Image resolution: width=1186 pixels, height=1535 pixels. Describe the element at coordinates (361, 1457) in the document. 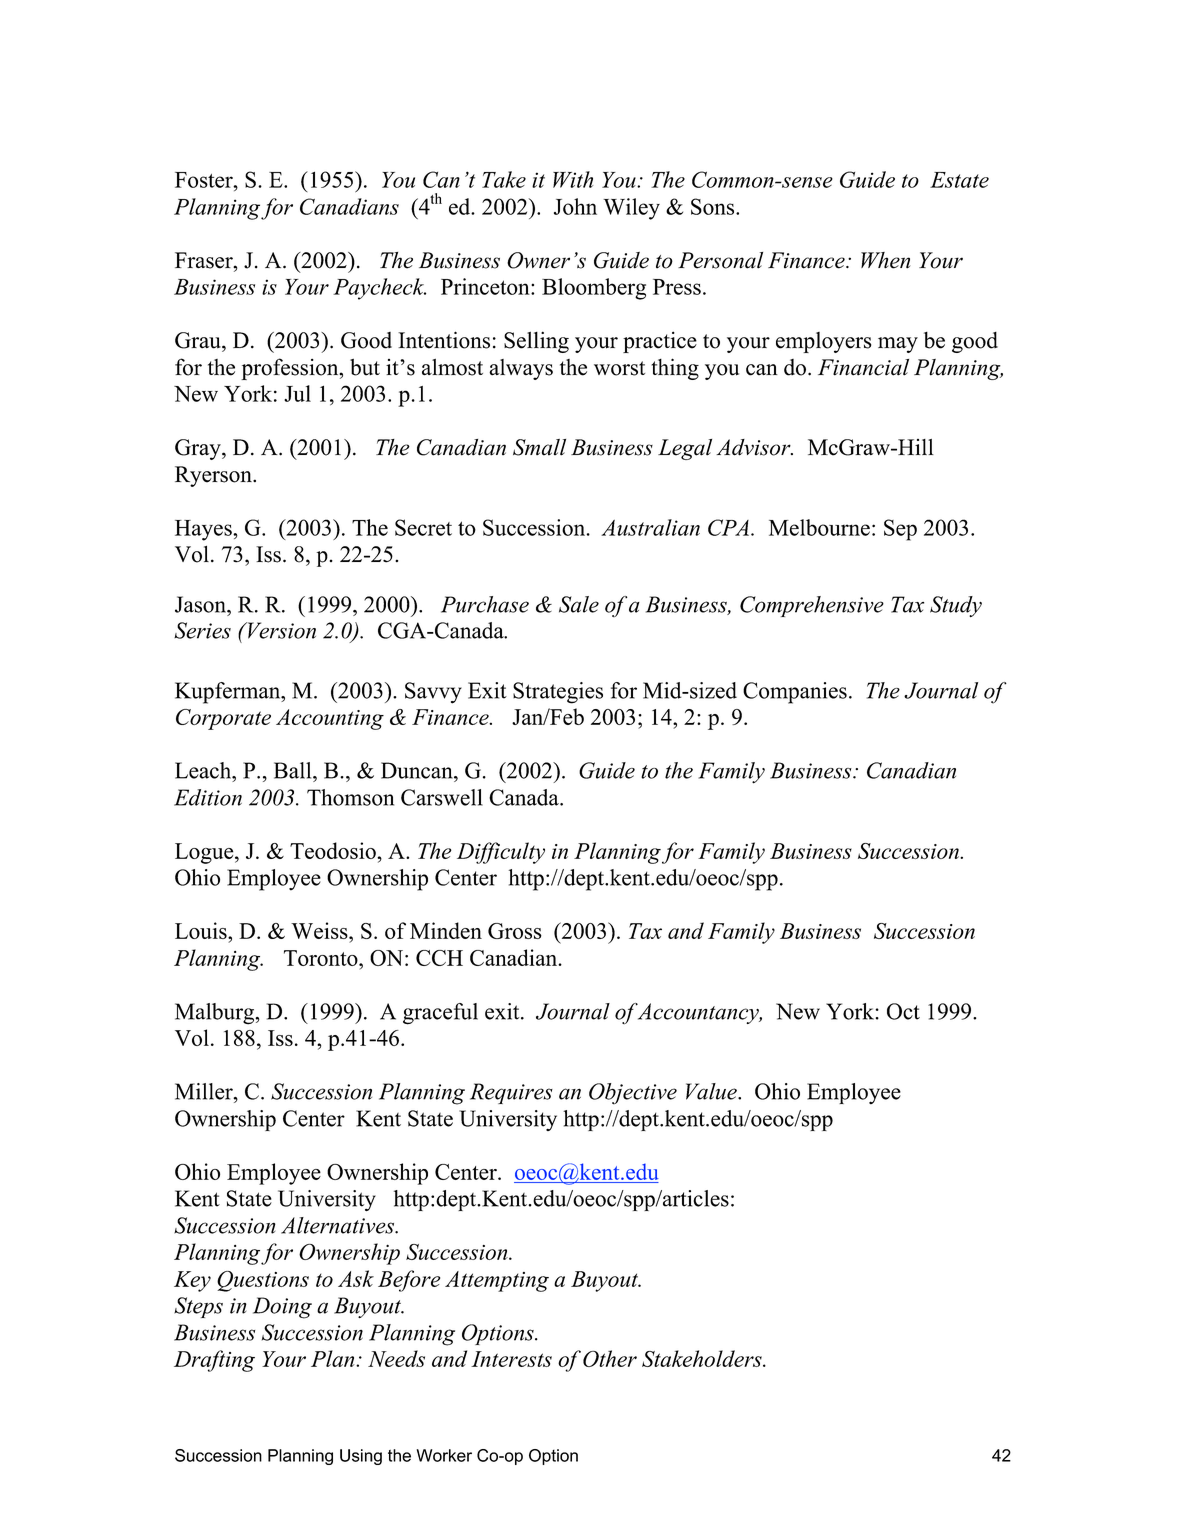

I see `Using` at that location.
